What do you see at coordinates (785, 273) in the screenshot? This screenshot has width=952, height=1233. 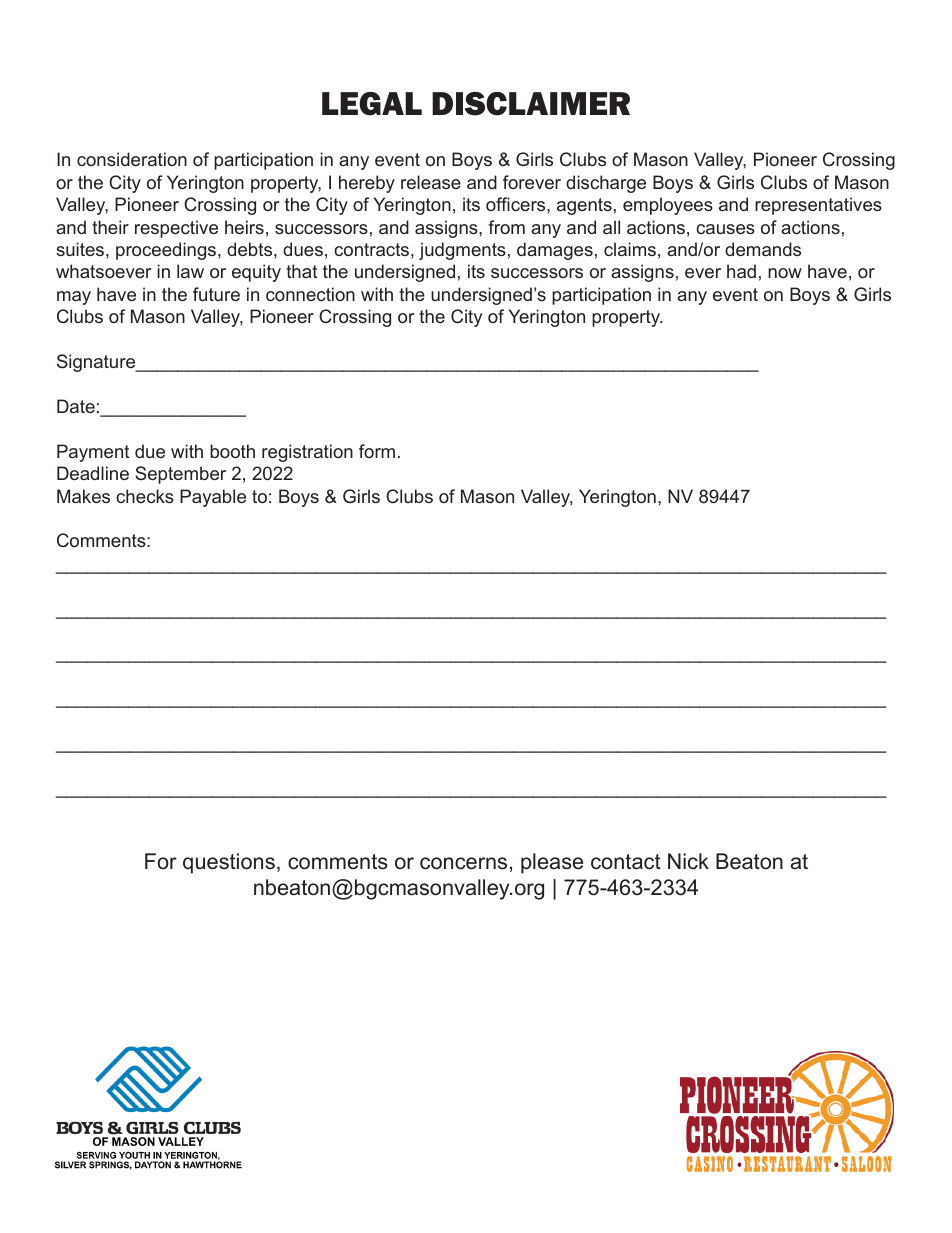 I see `now` at bounding box center [785, 273].
